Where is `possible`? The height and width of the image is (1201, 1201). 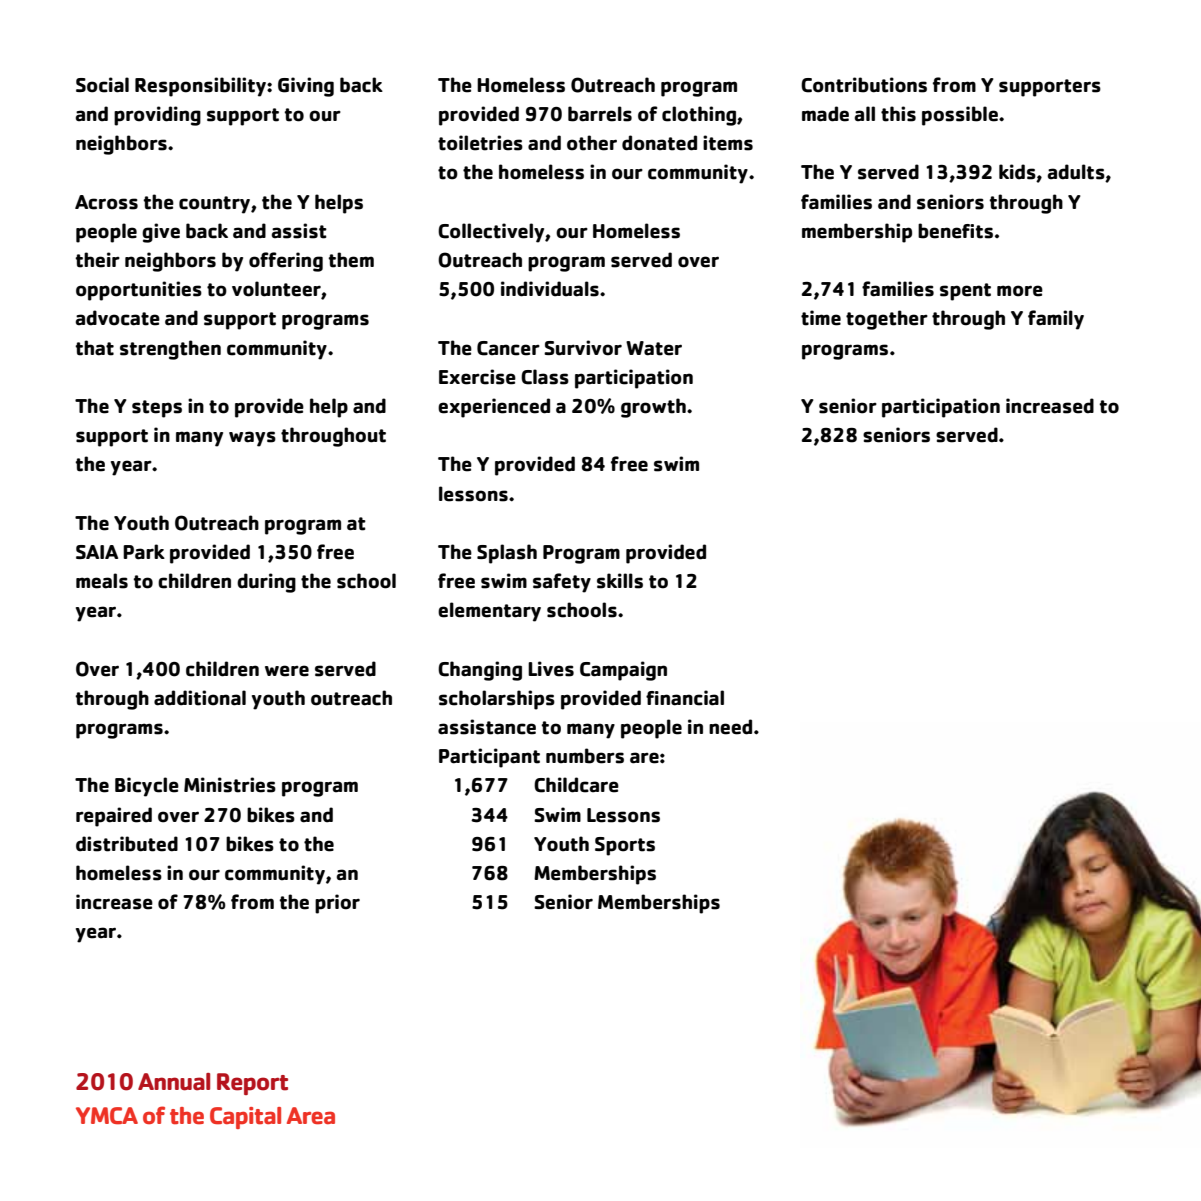
possible is located at coordinates (961, 116).
